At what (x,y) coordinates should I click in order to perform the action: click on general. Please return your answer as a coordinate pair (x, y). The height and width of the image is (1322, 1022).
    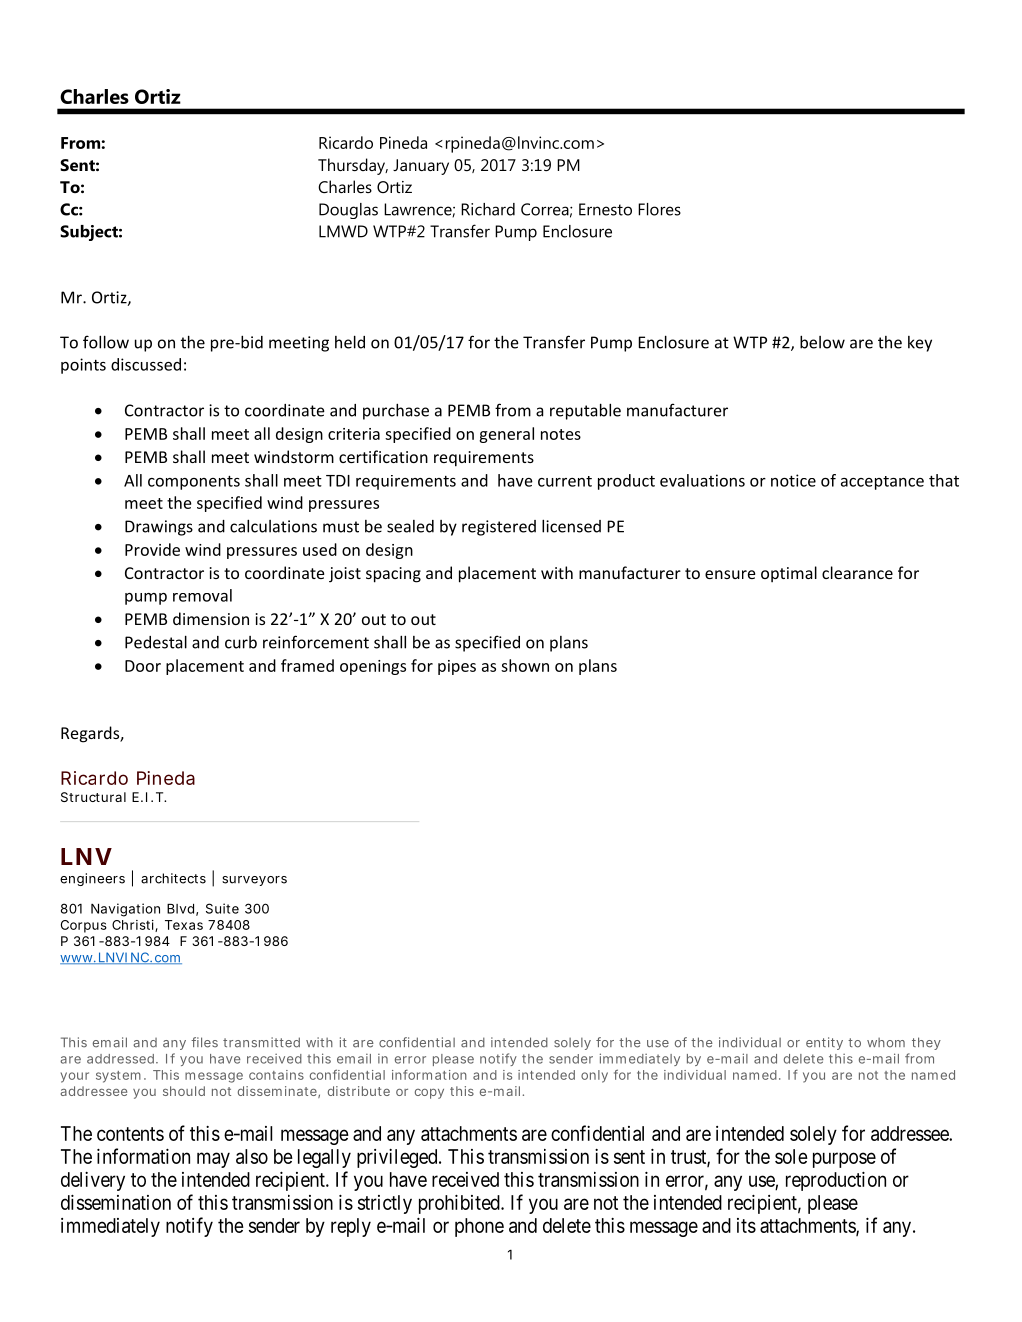
    Looking at the image, I should click on (506, 435).
